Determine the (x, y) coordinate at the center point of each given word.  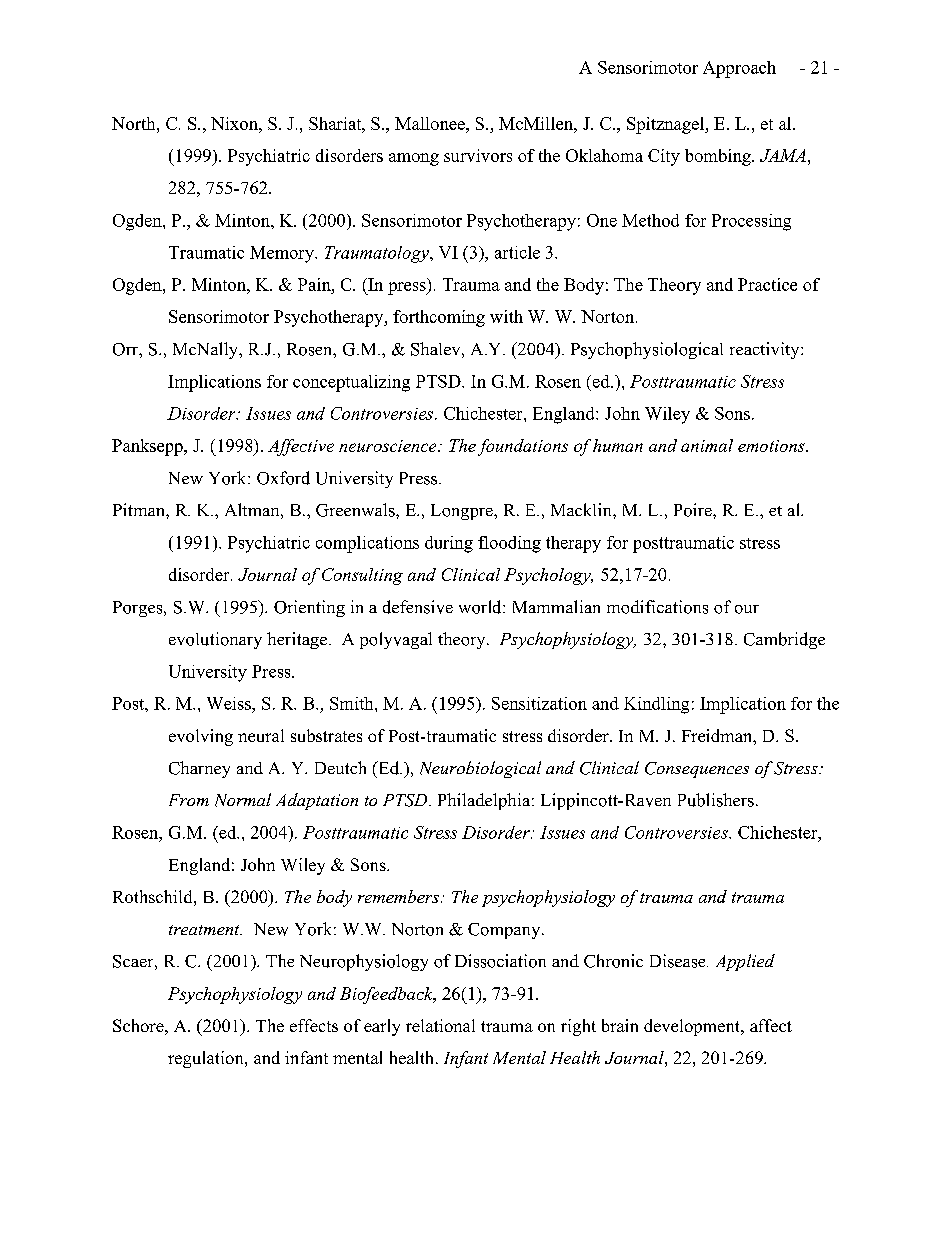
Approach (739, 69)
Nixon (235, 123)
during (449, 544)
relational (440, 1025)
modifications (657, 607)
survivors (478, 155)
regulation (207, 1059)
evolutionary (215, 640)
